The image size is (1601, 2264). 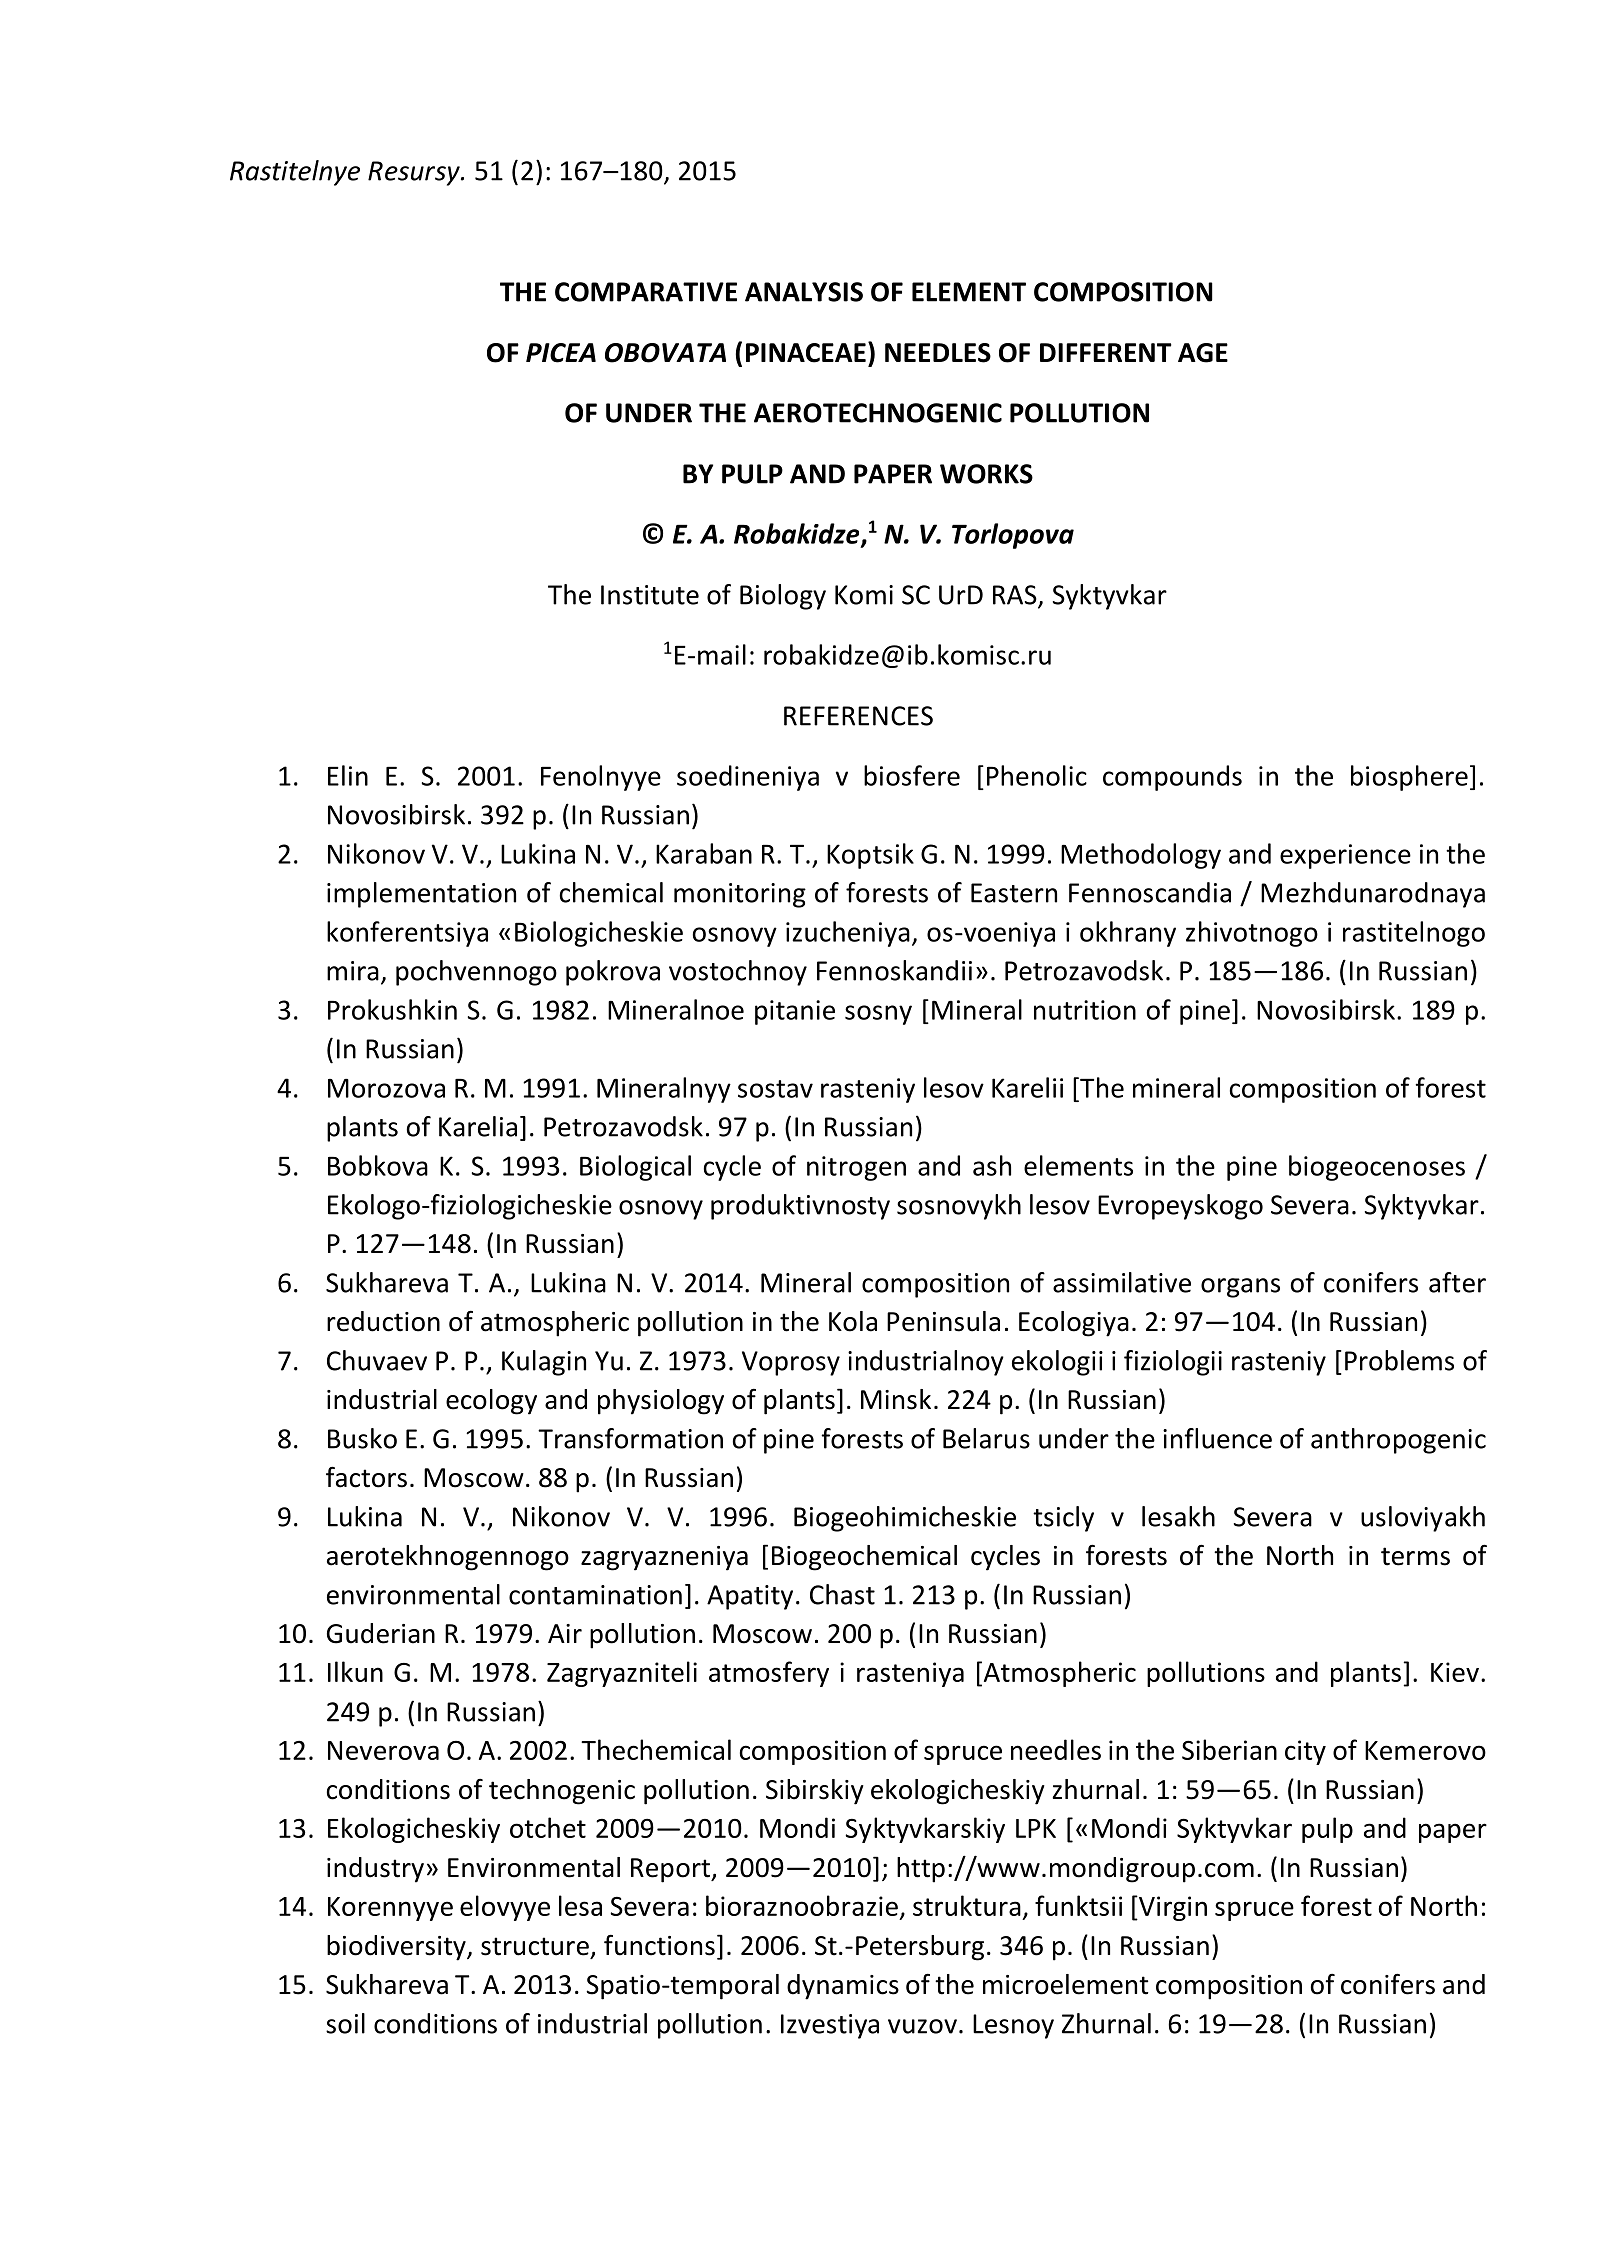 What do you see at coordinates (1172, 1908) in the document?
I see `Virgin` at bounding box center [1172, 1908].
